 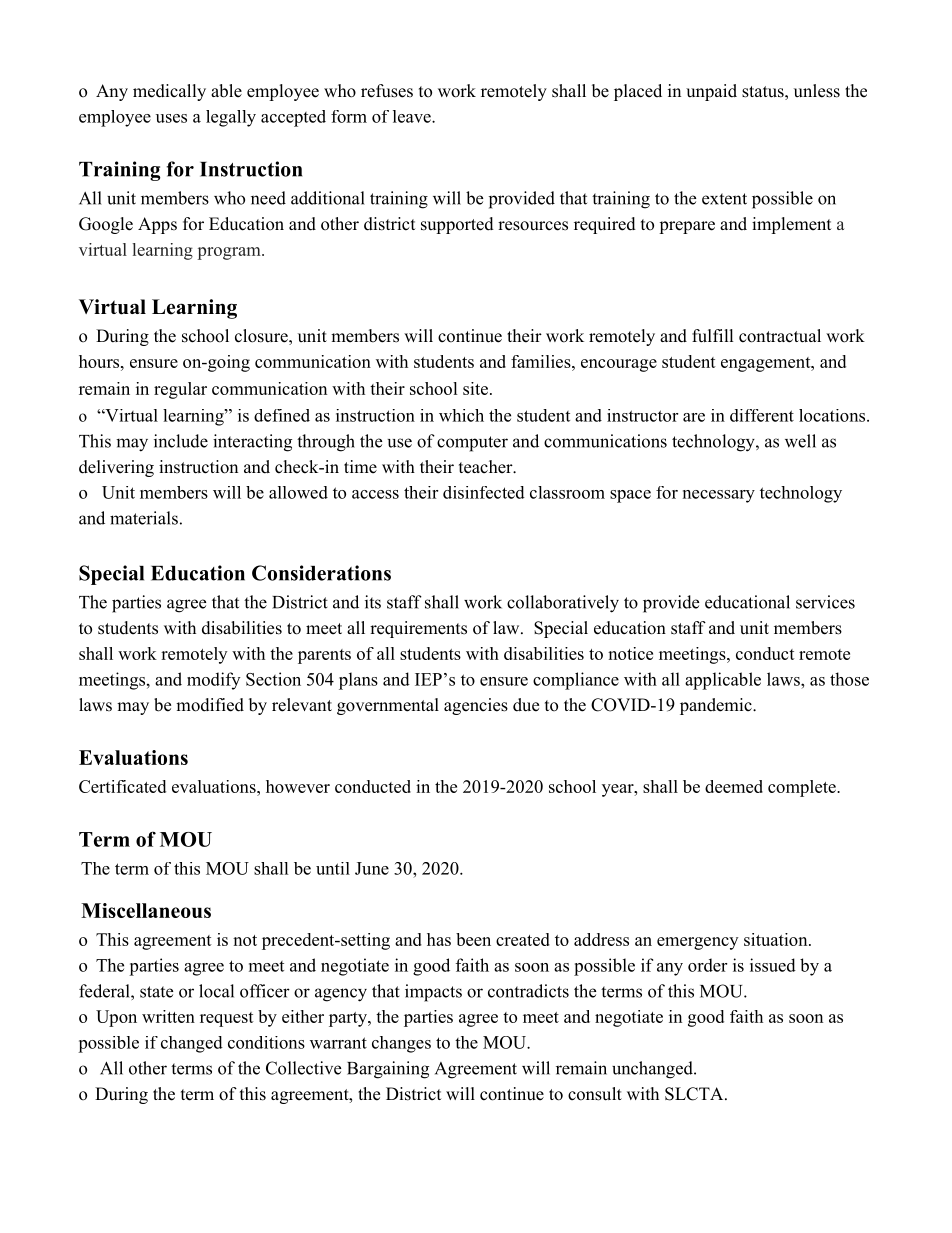 I want to click on changes, so click(x=401, y=1044).
